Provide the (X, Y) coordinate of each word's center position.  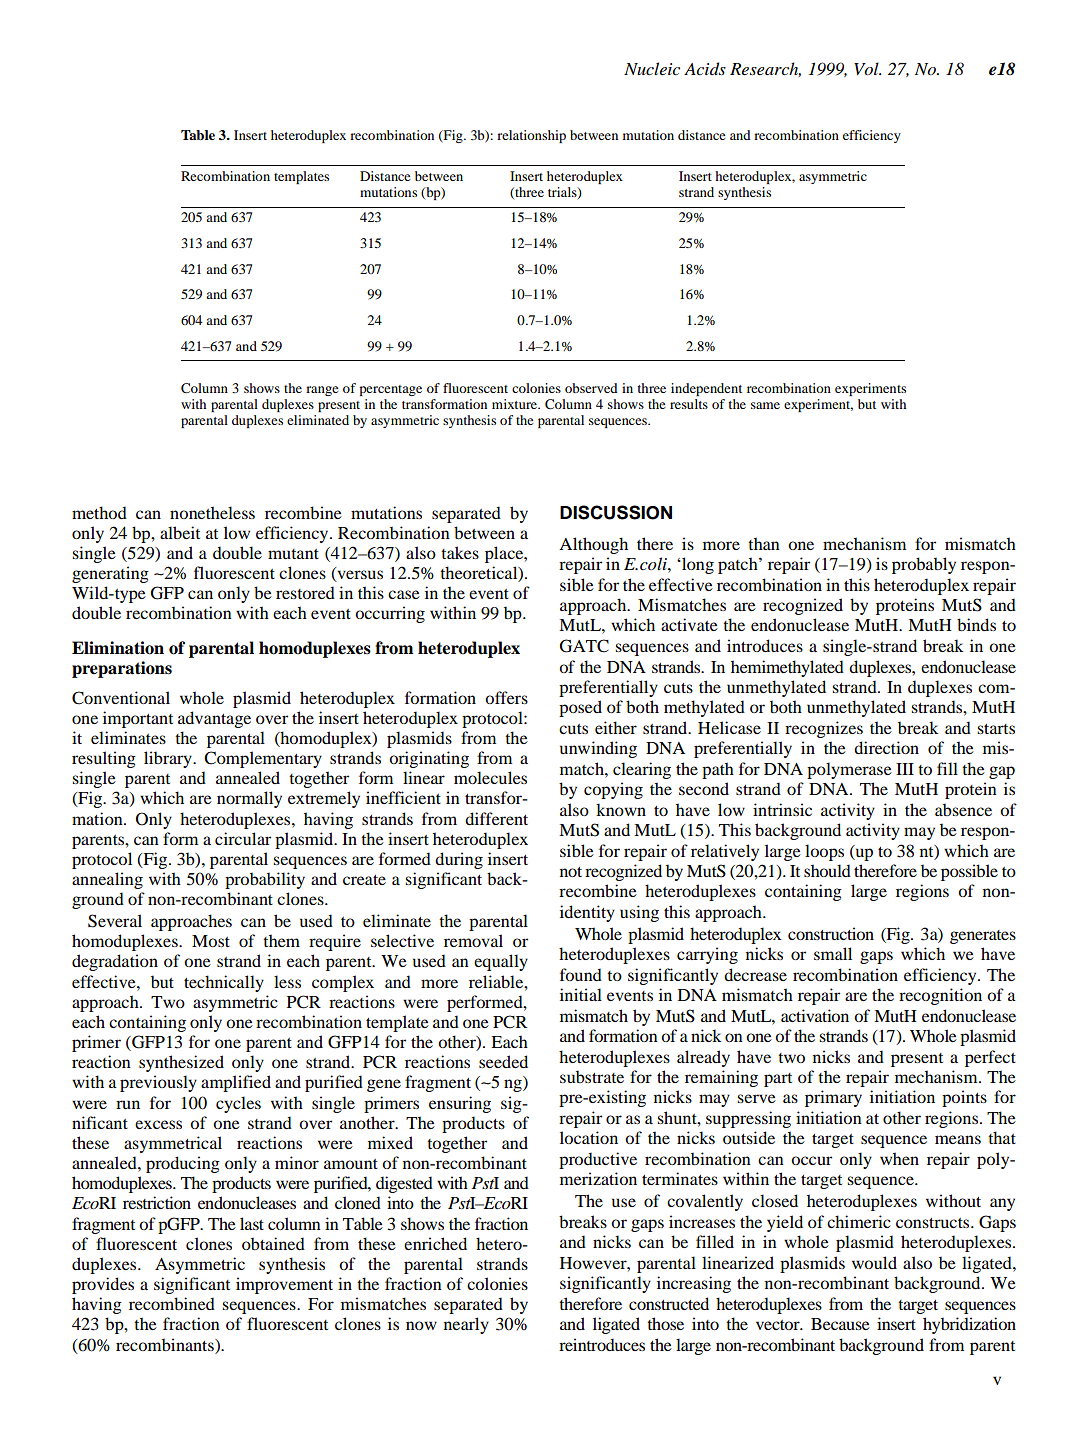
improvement (284, 1285)
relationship (531, 136)
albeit (180, 532)
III (905, 769)
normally (249, 799)
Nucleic (652, 68)
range (322, 391)
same (765, 405)
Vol (867, 69)
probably (924, 565)
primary (833, 1098)
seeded (503, 1061)
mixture (515, 404)
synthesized (181, 1063)
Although (593, 545)
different (496, 818)
